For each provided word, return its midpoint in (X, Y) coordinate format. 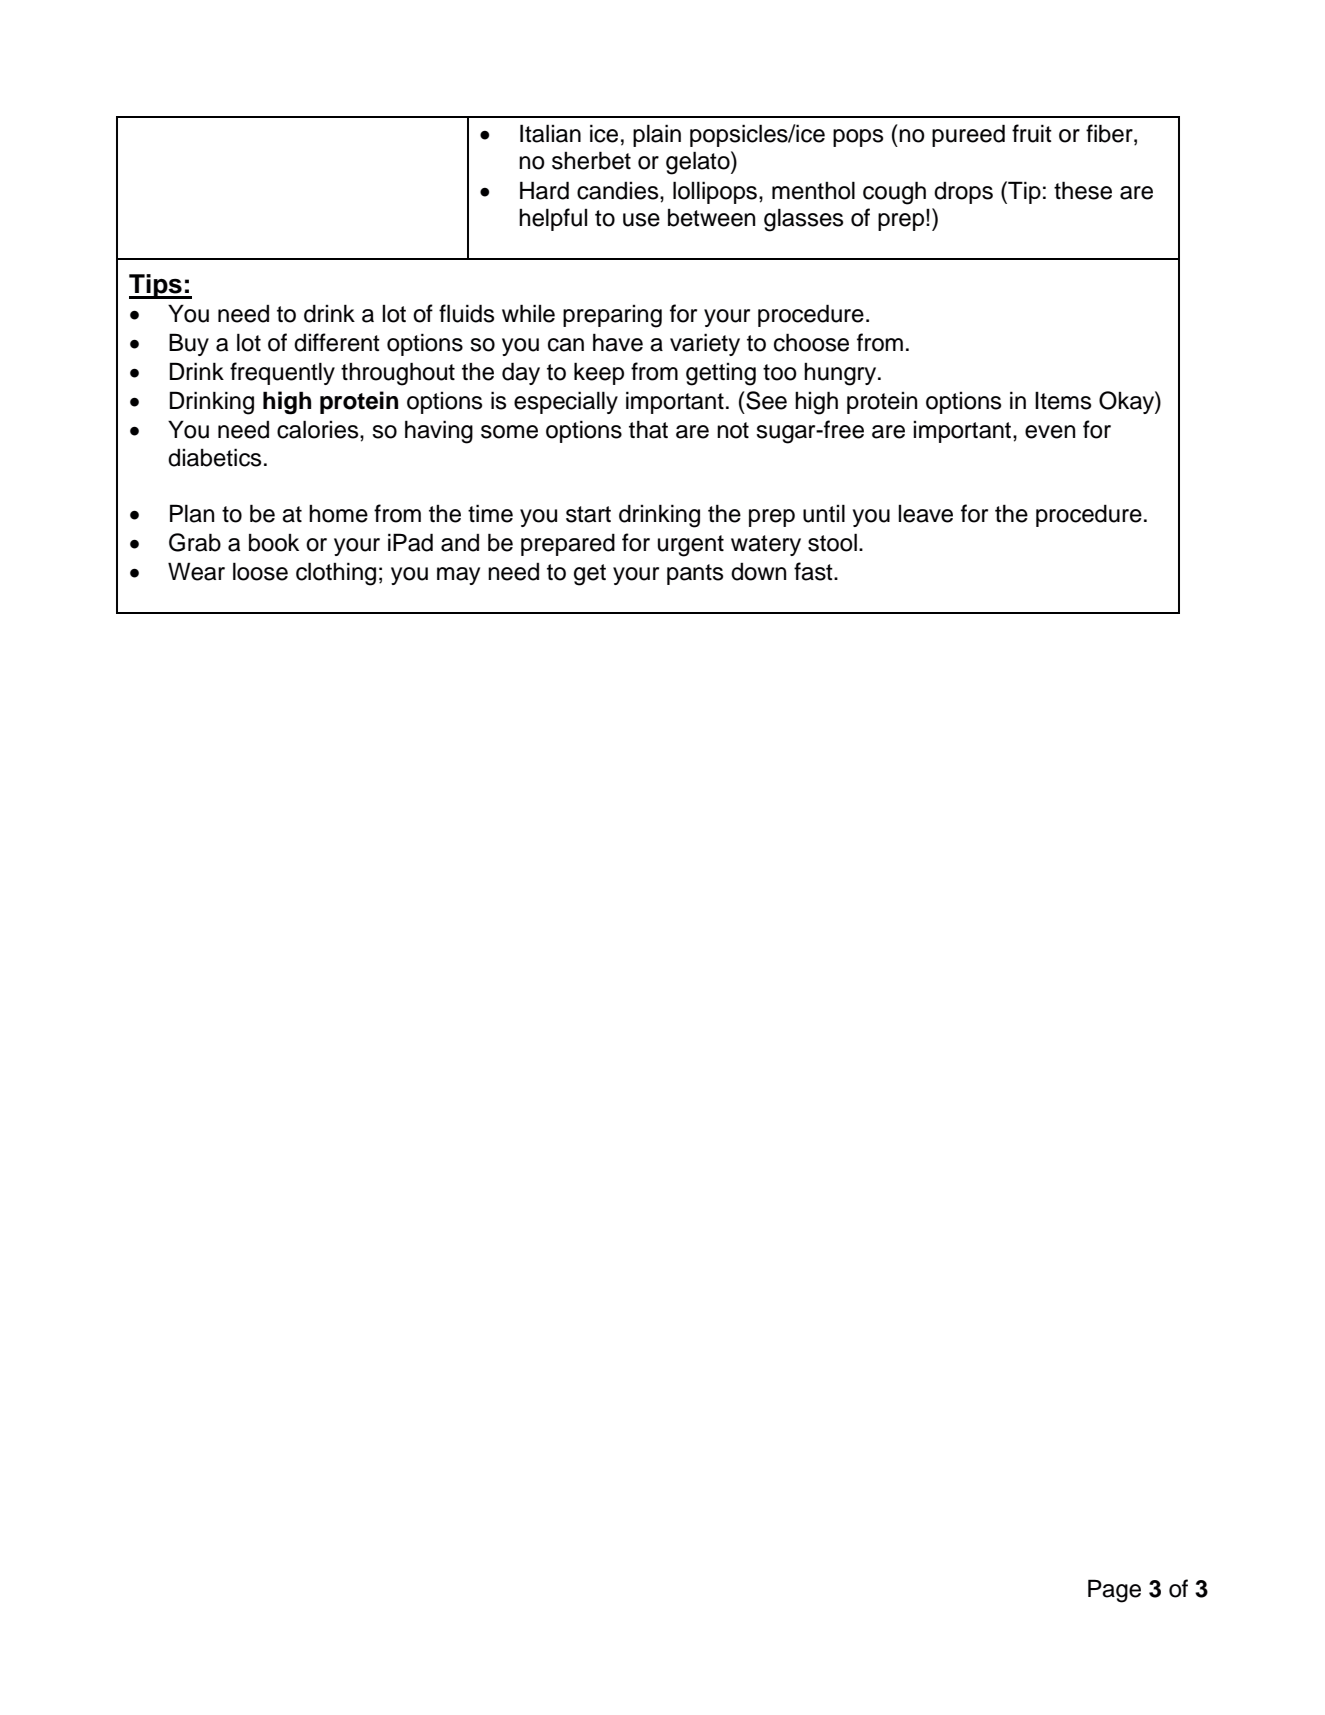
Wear (196, 571)
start (588, 514)
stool (832, 542)
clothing (336, 574)
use (641, 220)
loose (260, 571)
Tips (156, 286)
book (274, 543)
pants (695, 574)
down (758, 572)
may (458, 576)
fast (814, 571)
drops (963, 193)
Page (1114, 1591)
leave (926, 514)
